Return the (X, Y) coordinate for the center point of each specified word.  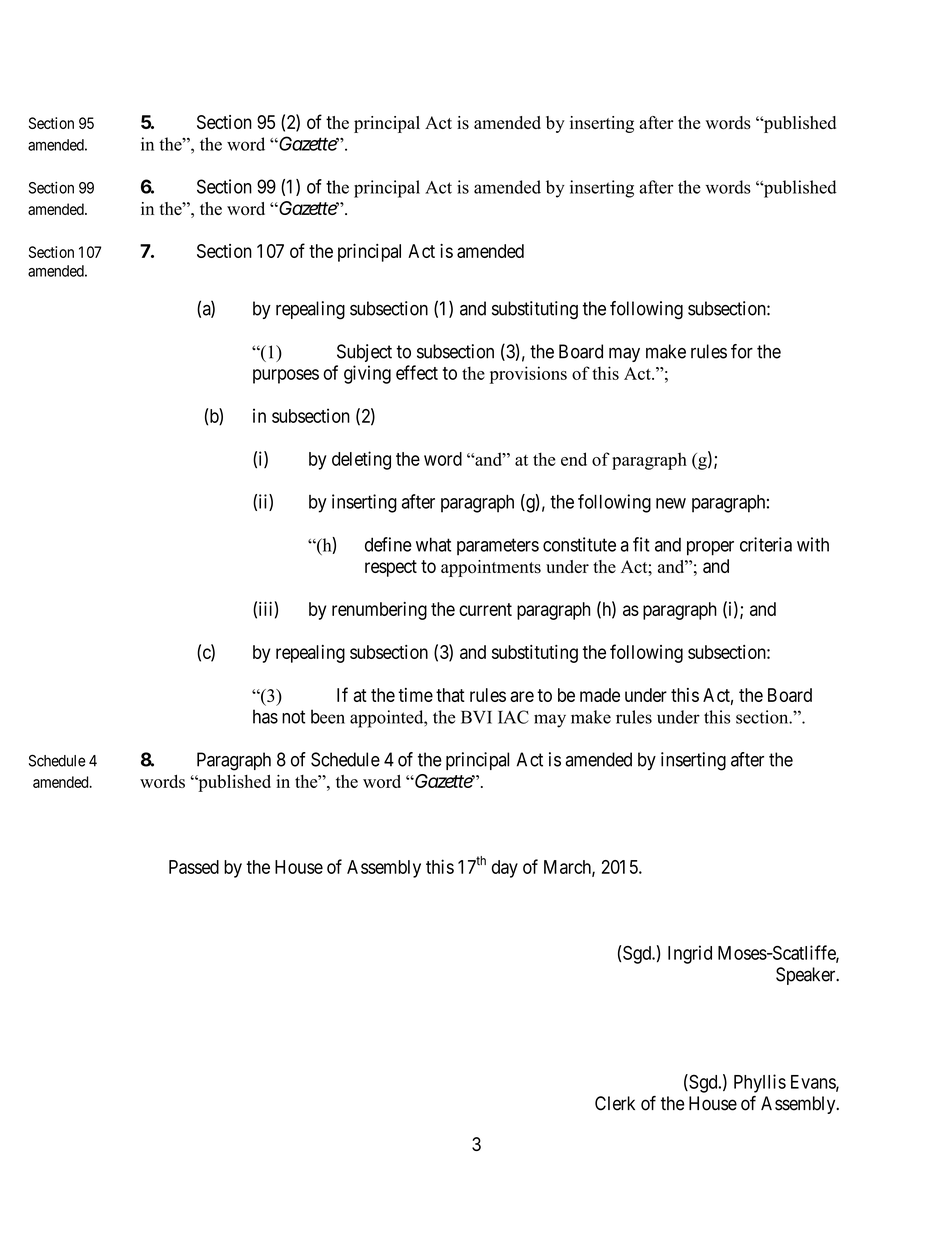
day (505, 869)
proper (710, 548)
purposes (286, 376)
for (742, 351)
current (485, 609)
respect (391, 568)
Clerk (615, 1103)
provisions (528, 375)
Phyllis (760, 1083)
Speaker (807, 976)
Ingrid (690, 954)
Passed (194, 867)
